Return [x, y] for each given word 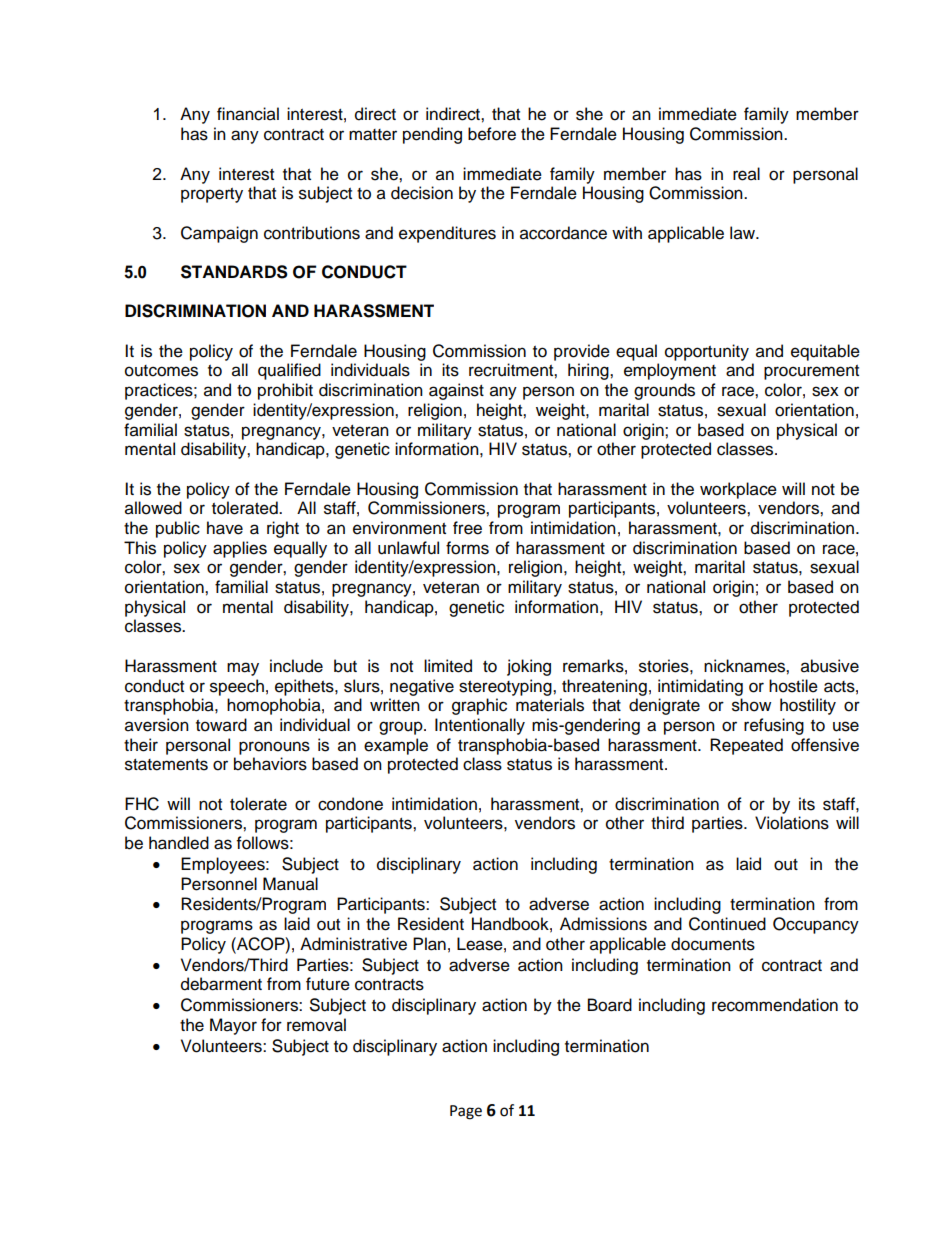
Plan [429, 944]
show [751, 705]
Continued [727, 924]
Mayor [233, 1026]
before [492, 134]
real [746, 174]
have [225, 528]
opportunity [707, 352]
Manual [290, 884]
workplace [738, 490]
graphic [479, 706]
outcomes [161, 371]
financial [248, 114]
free [467, 528]
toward [221, 725]
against [456, 391]
